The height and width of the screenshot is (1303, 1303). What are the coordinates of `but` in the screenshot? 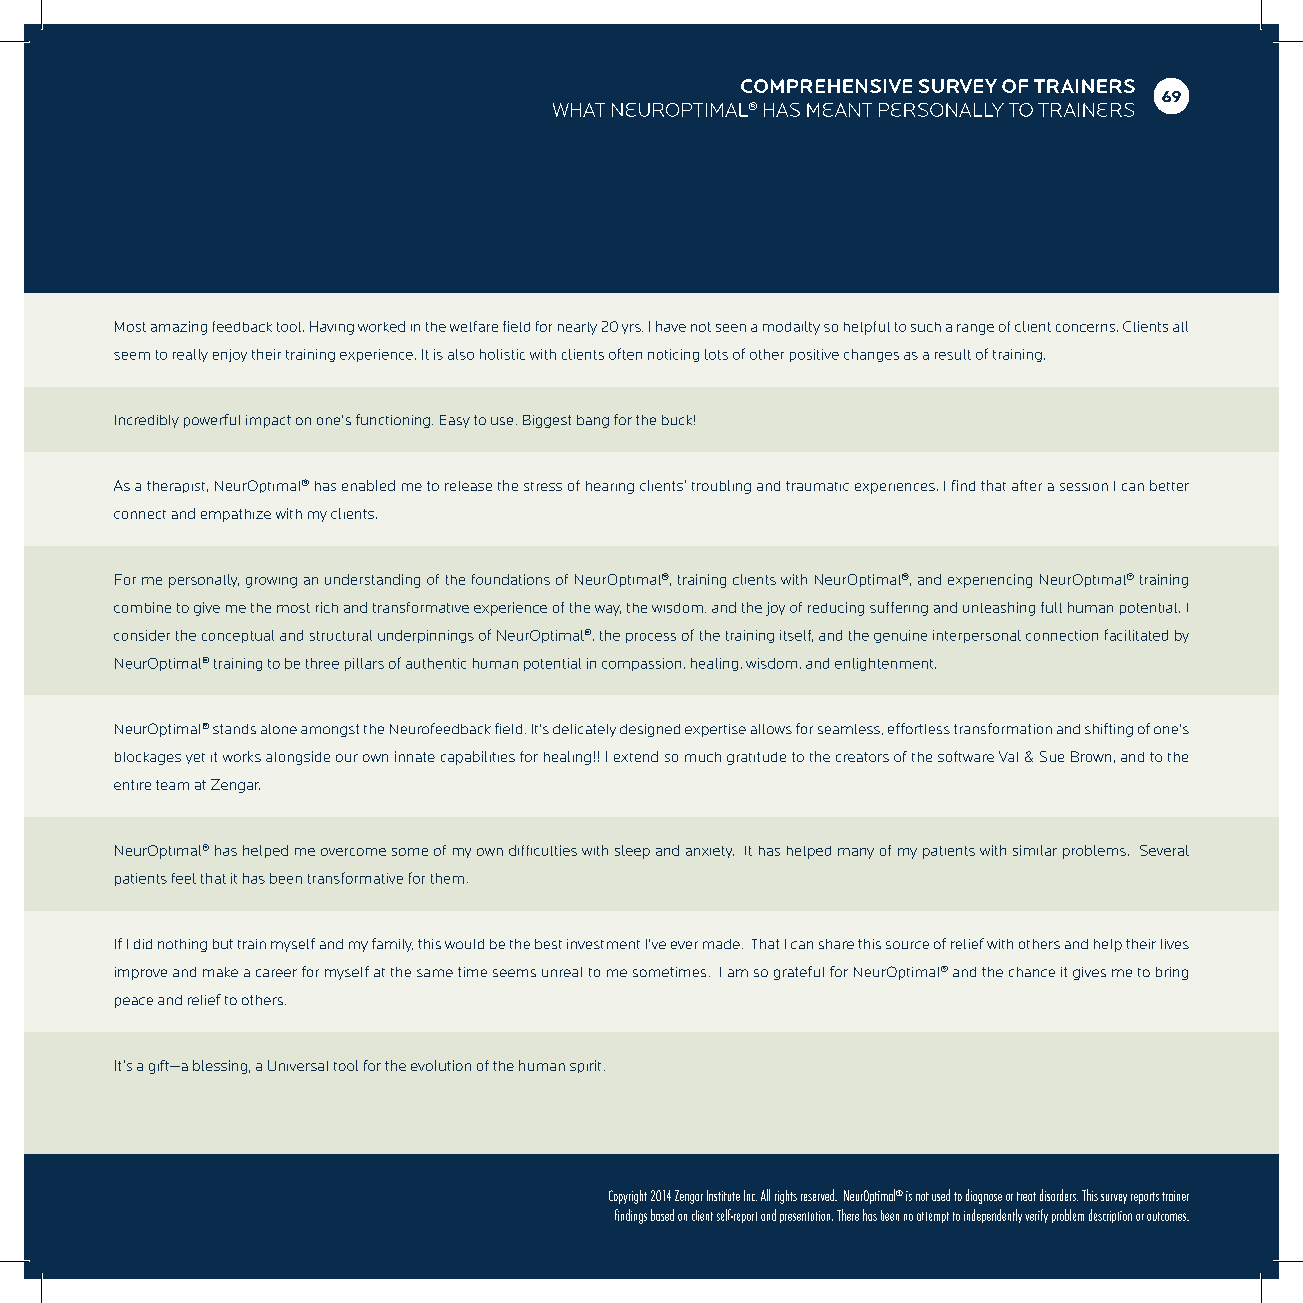 It's located at (223, 944).
